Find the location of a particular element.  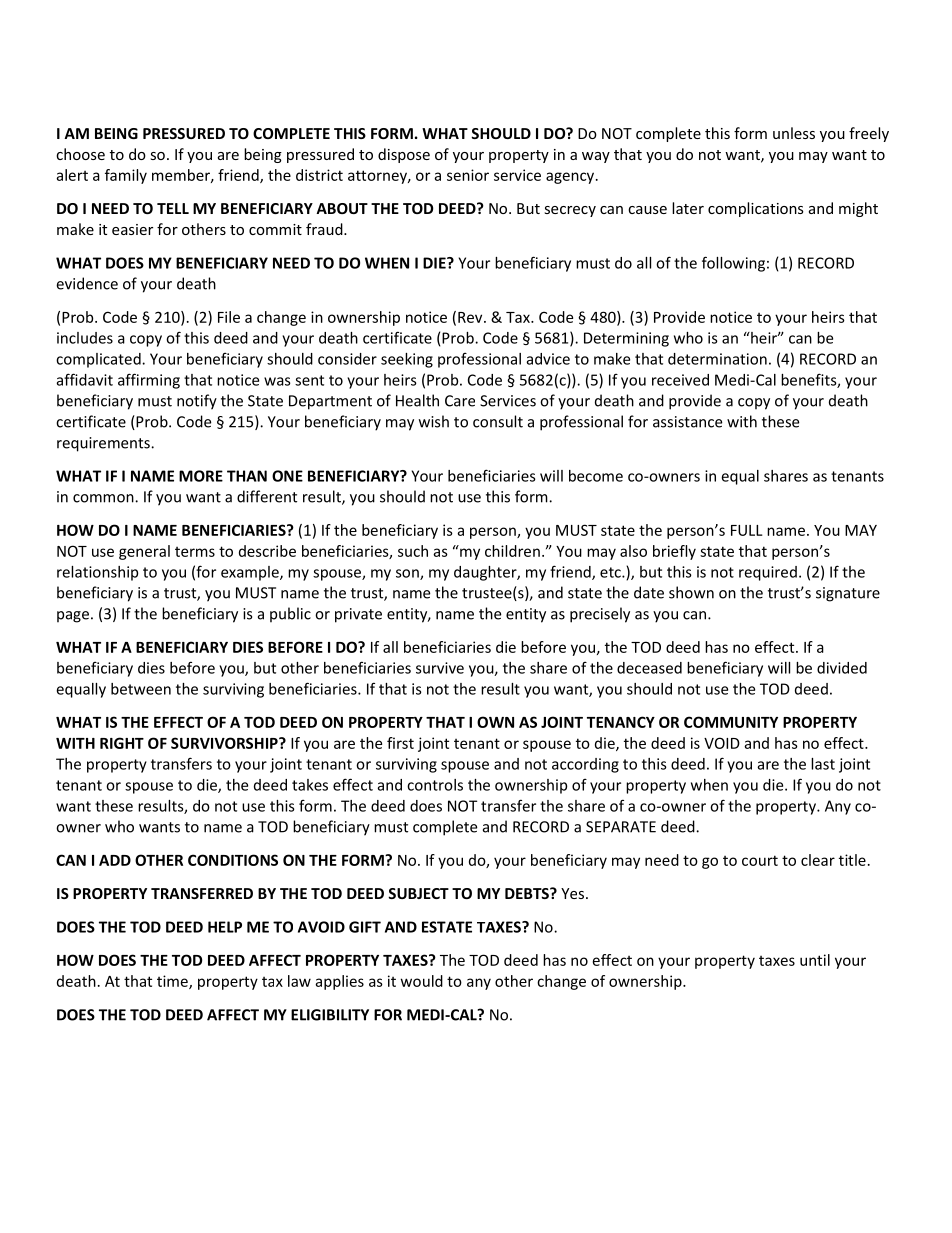

family is located at coordinates (126, 176).
